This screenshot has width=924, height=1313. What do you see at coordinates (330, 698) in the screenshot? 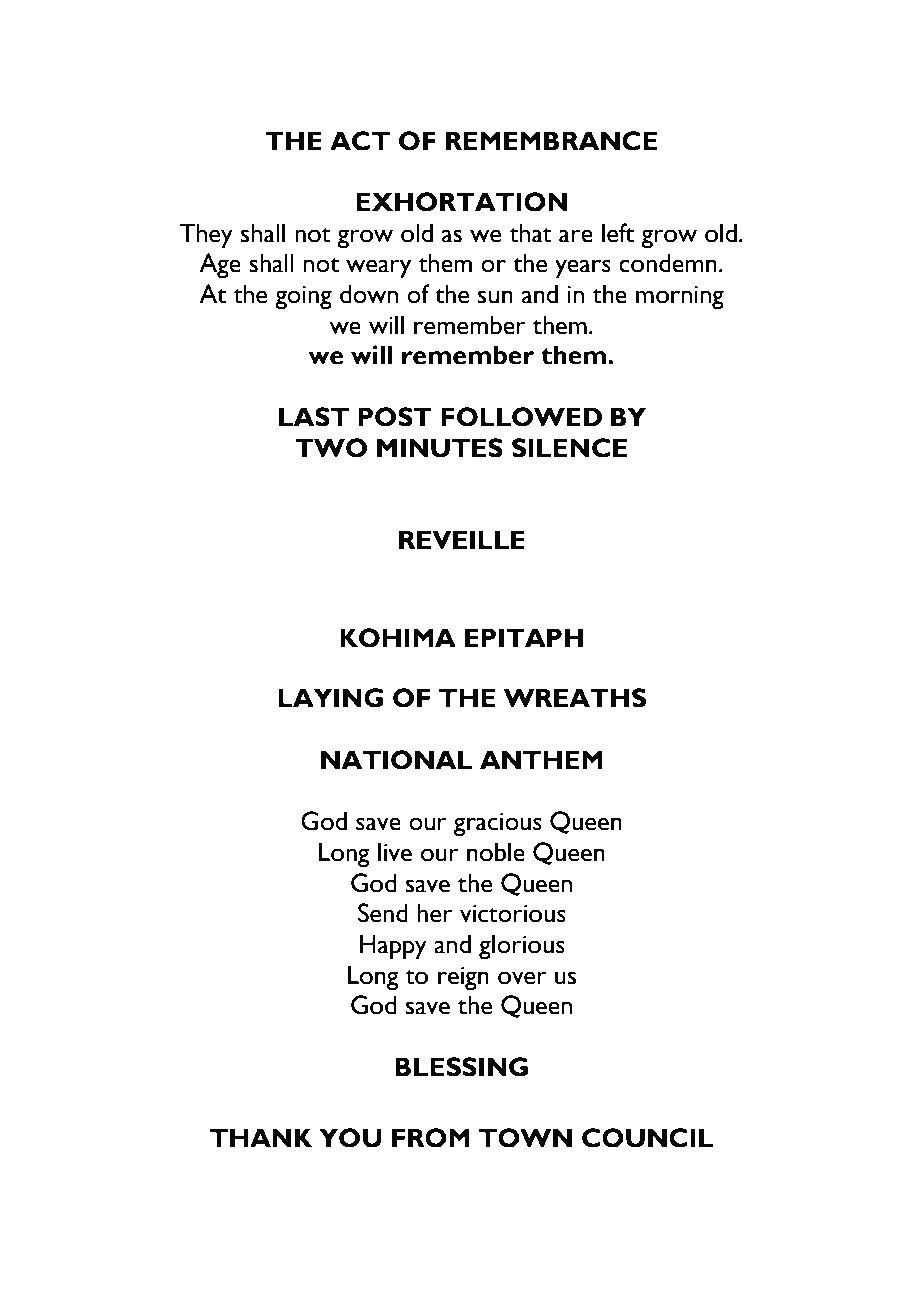
I see `LAYING` at bounding box center [330, 698].
